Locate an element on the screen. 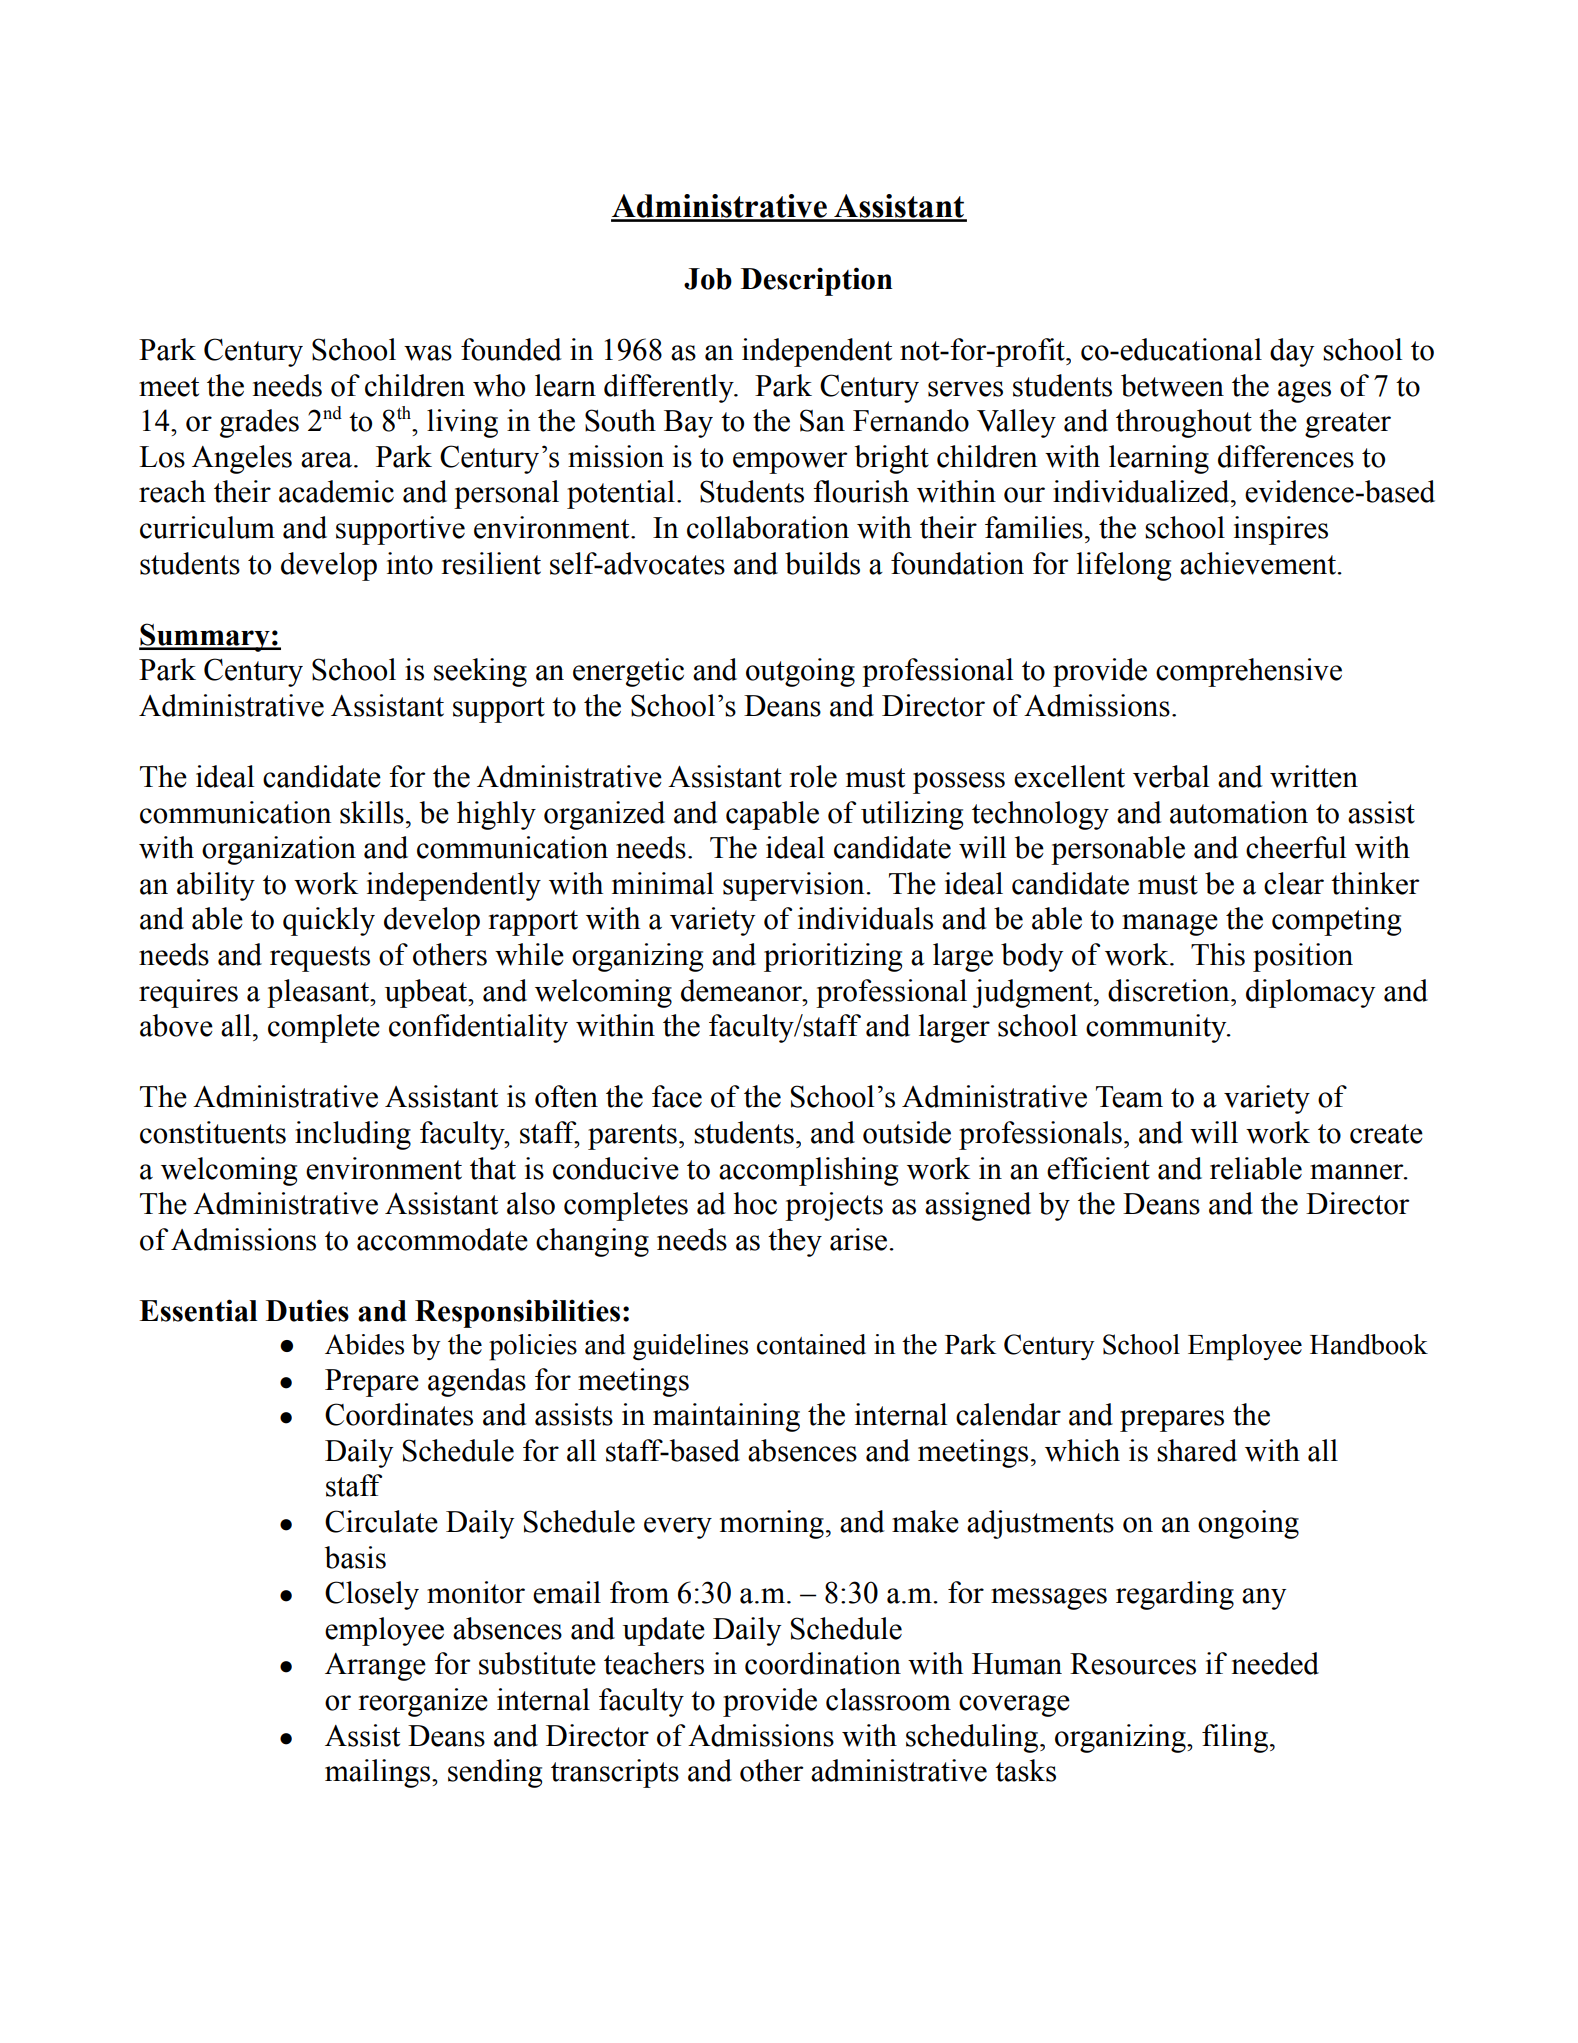 The height and width of the screenshot is (2043, 1578). Description is located at coordinates (817, 281).
